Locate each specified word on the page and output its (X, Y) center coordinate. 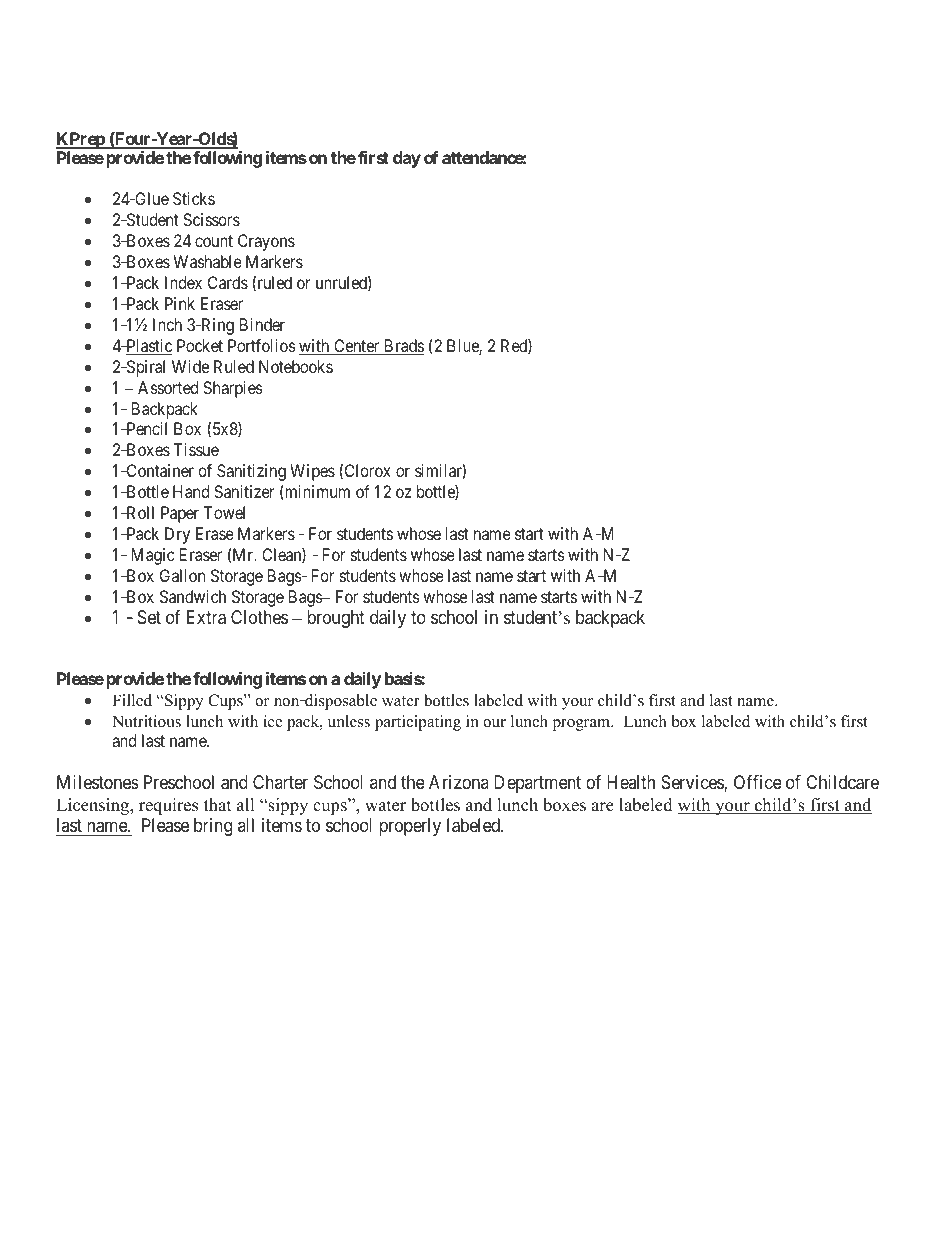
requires (168, 806)
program (582, 725)
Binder (262, 324)
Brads (403, 347)
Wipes (312, 472)
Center (357, 347)
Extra (206, 617)
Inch (167, 324)
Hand (191, 491)
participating (418, 723)
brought (336, 619)
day (407, 159)
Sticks (194, 198)
